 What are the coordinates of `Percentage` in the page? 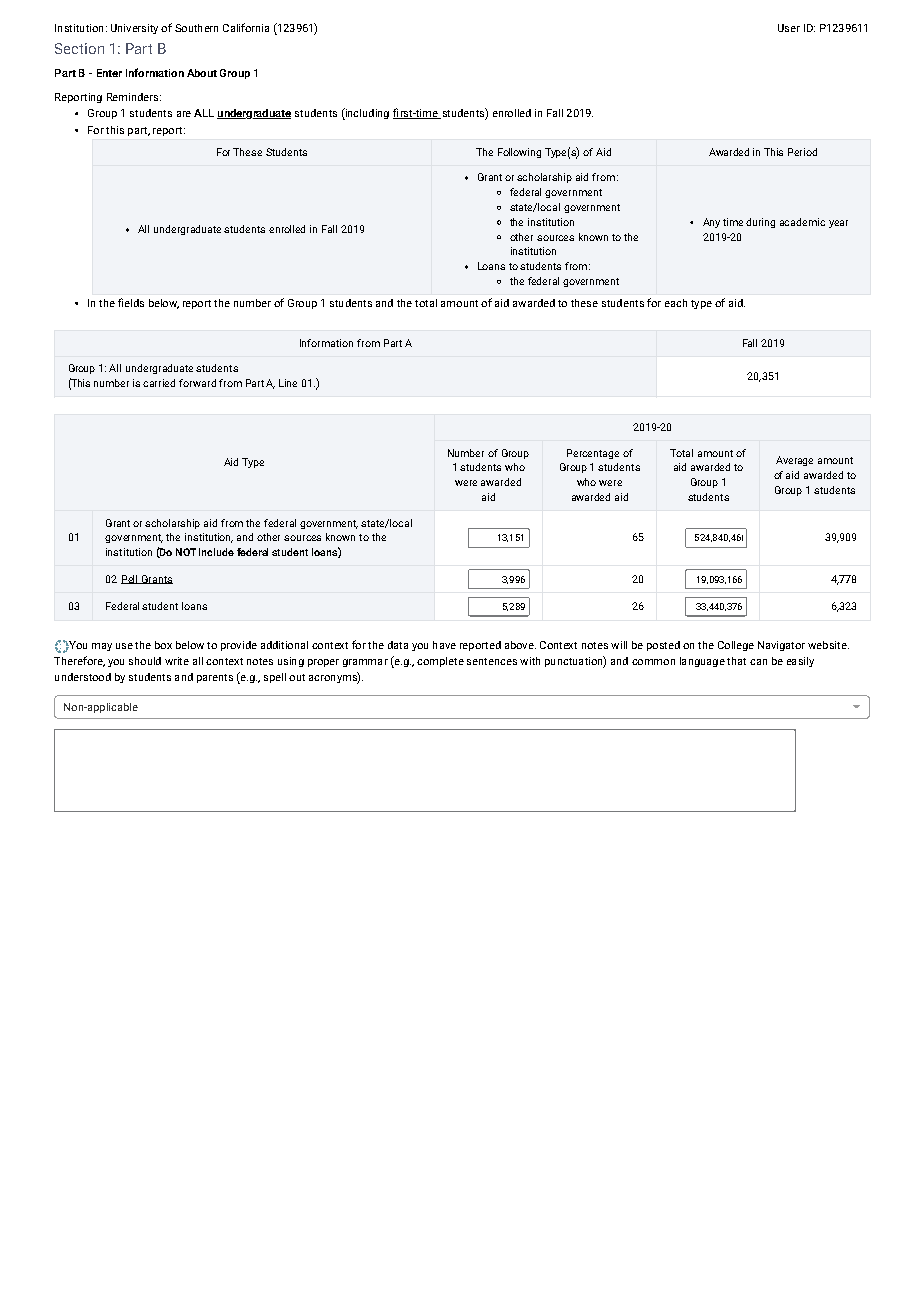 It's located at (593, 454).
